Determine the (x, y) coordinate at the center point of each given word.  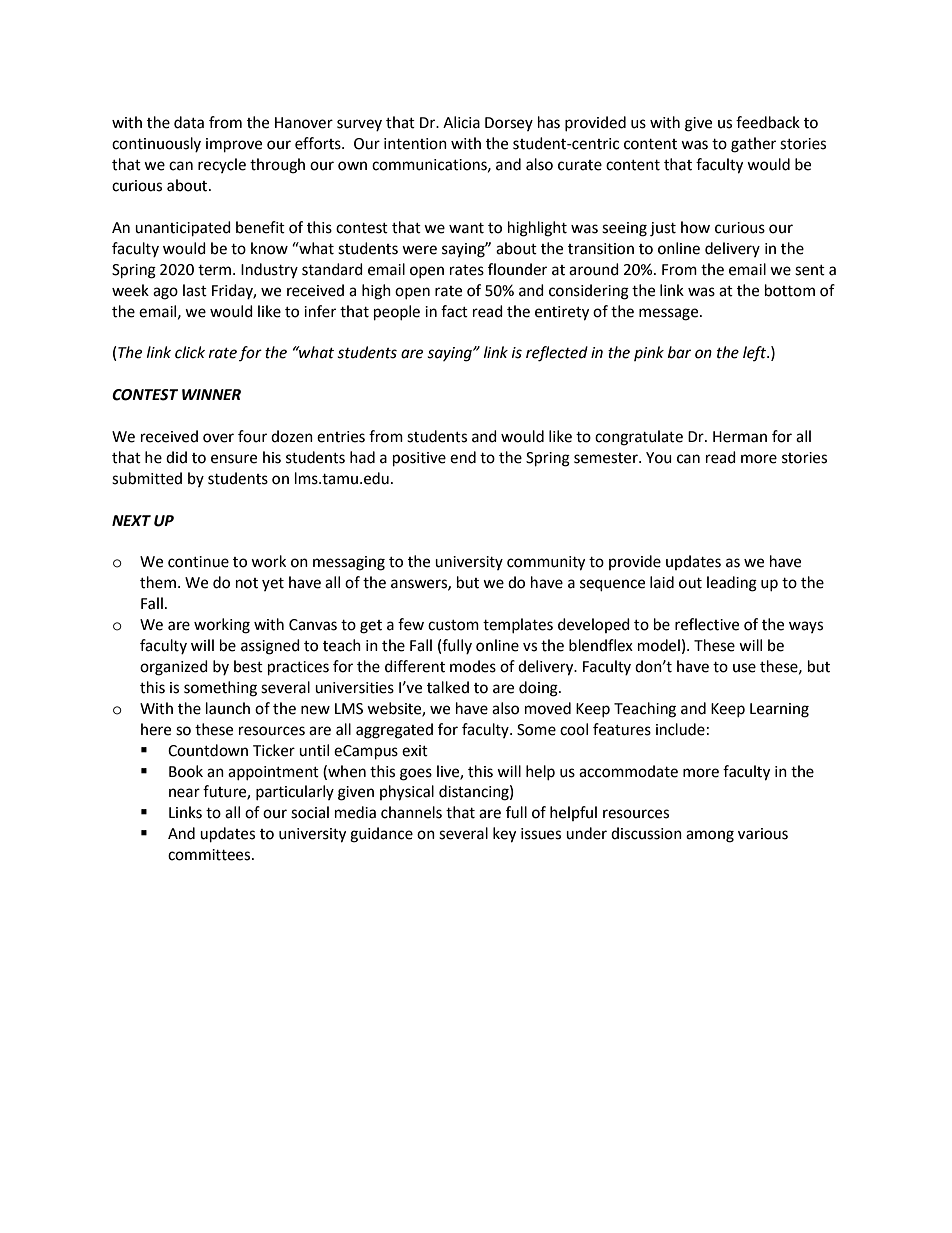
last (195, 290)
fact (454, 311)
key (504, 835)
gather (753, 145)
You (659, 458)
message (670, 314)
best (248, 666)
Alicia (461, 122)
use (744, 668)
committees (210, 855)
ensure (234, 459)
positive (419, 459)
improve (234, 145)
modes (473, 666)
